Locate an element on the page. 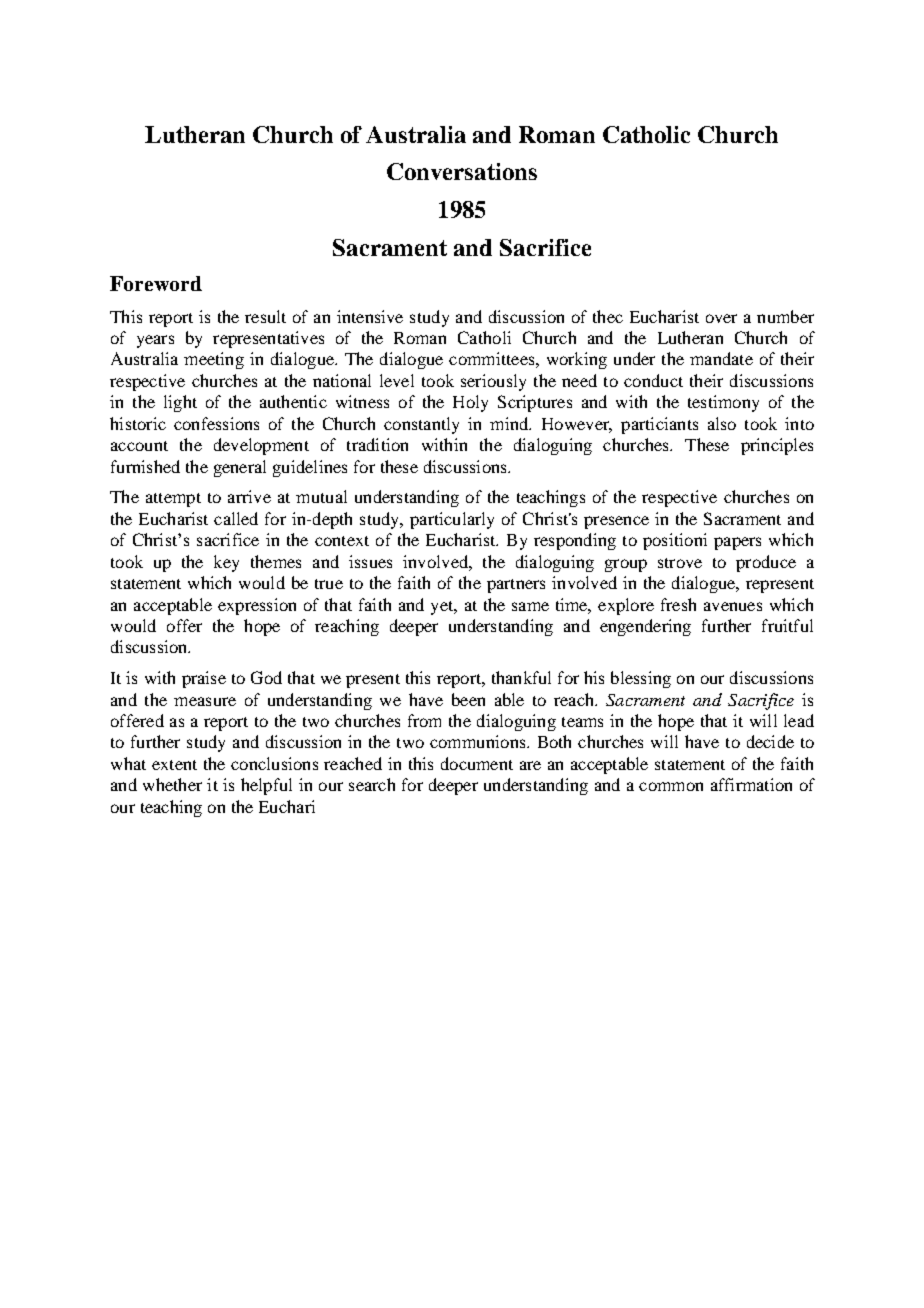  over is located at coordinates (721, 318).
